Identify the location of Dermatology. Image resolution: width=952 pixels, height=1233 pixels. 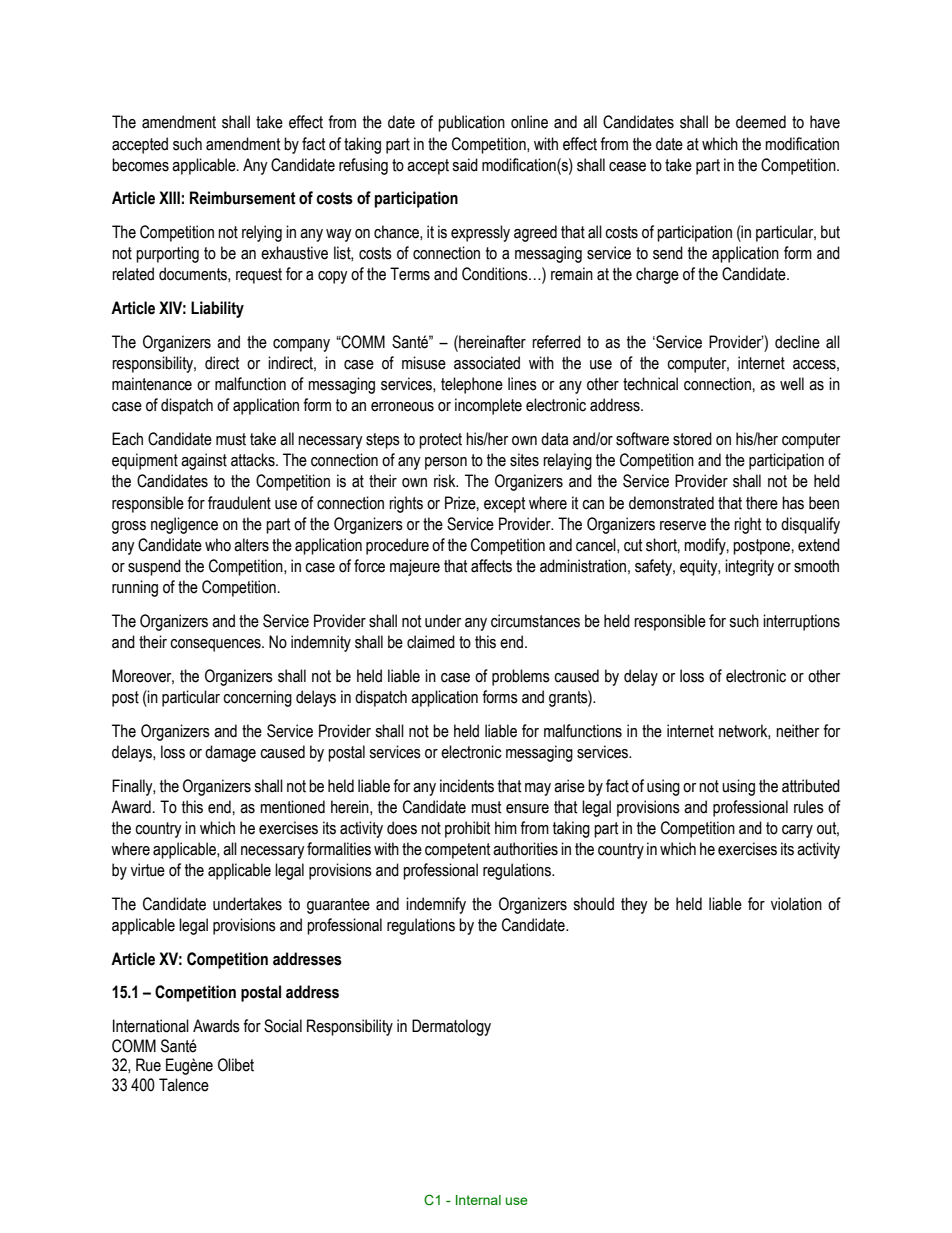
(451, 1027).
